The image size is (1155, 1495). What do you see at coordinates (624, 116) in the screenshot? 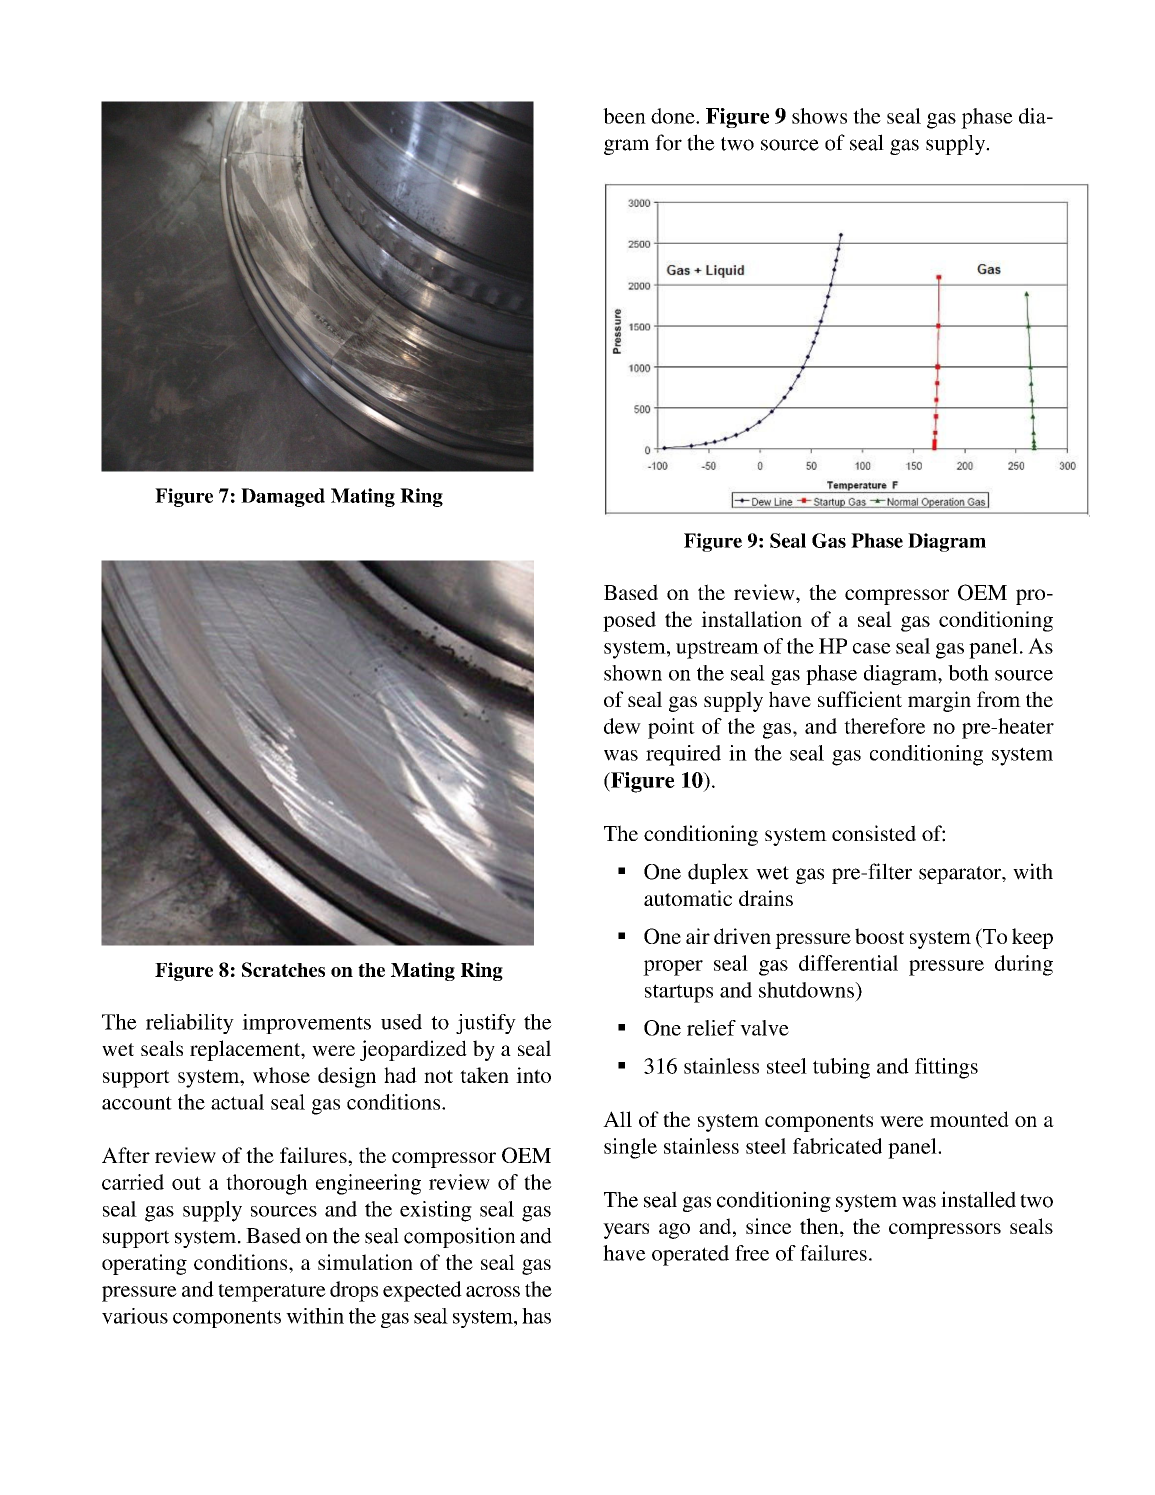
I see `been` at bounding box center [624, 116].
